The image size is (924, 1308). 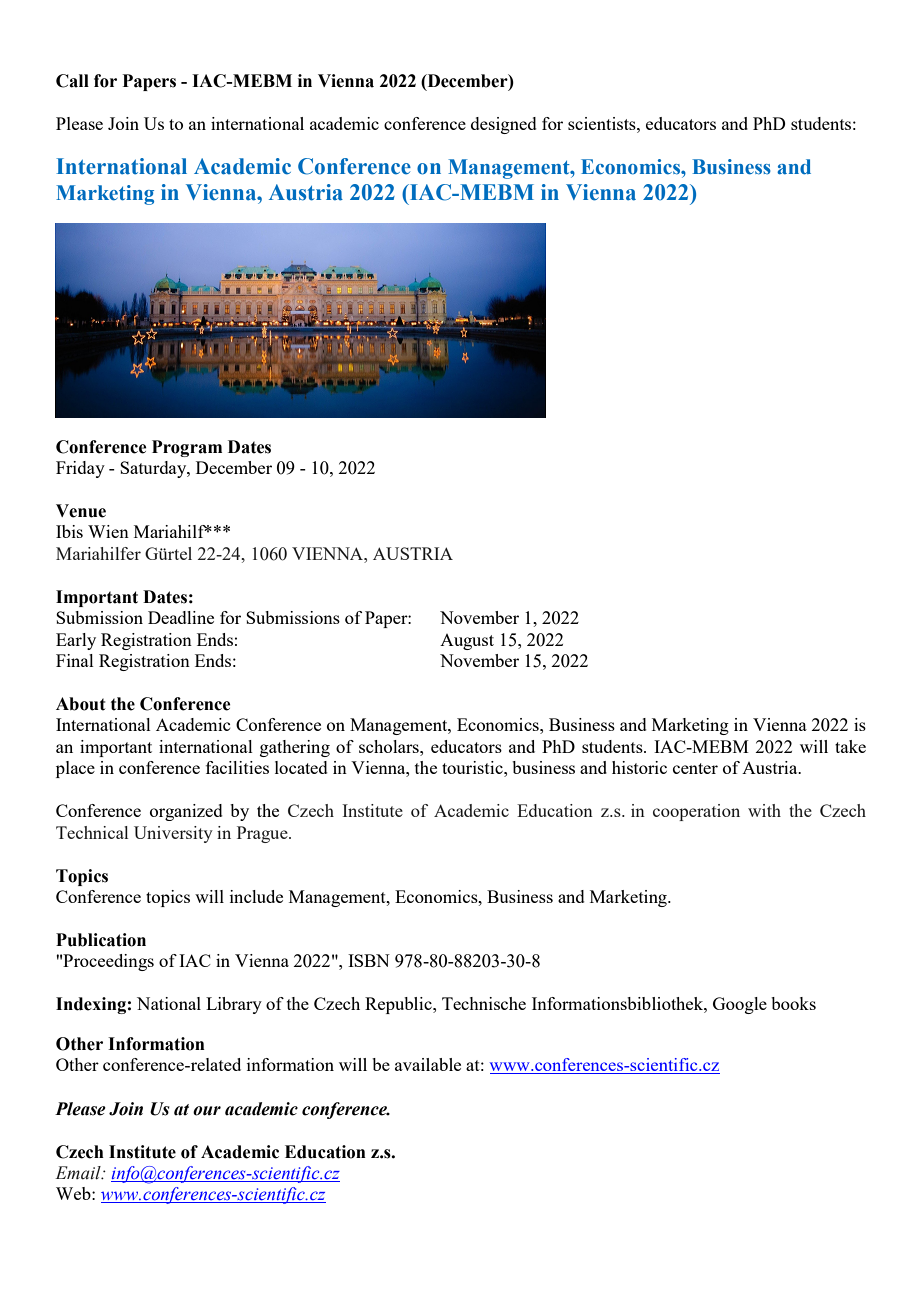 What do you see at coordinates (504, 125) in the page?
I see `designed` at bounding box center [504, 125].
